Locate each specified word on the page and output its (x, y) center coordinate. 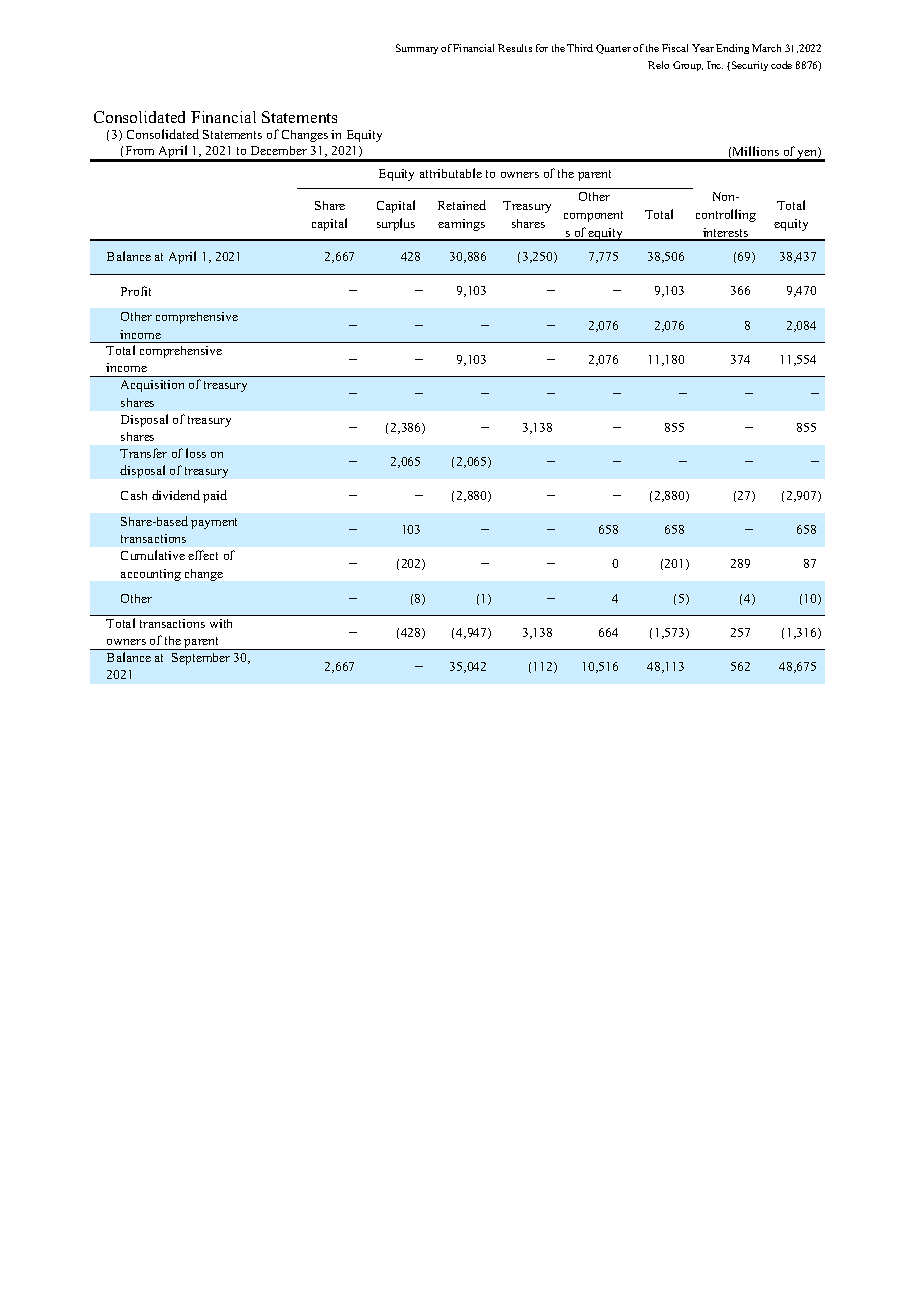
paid (215, 496)
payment (214, 523)
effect (203, 555)
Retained (462, 205)
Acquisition (152, 386)
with (221, 623)
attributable (451, 173)
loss (196, 453)
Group (688, 66)
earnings (461, 225)
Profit (136, 291)
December (279, 150)
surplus (396, 224)
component (593, 216)
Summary (417, 49)
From (140, 150)
